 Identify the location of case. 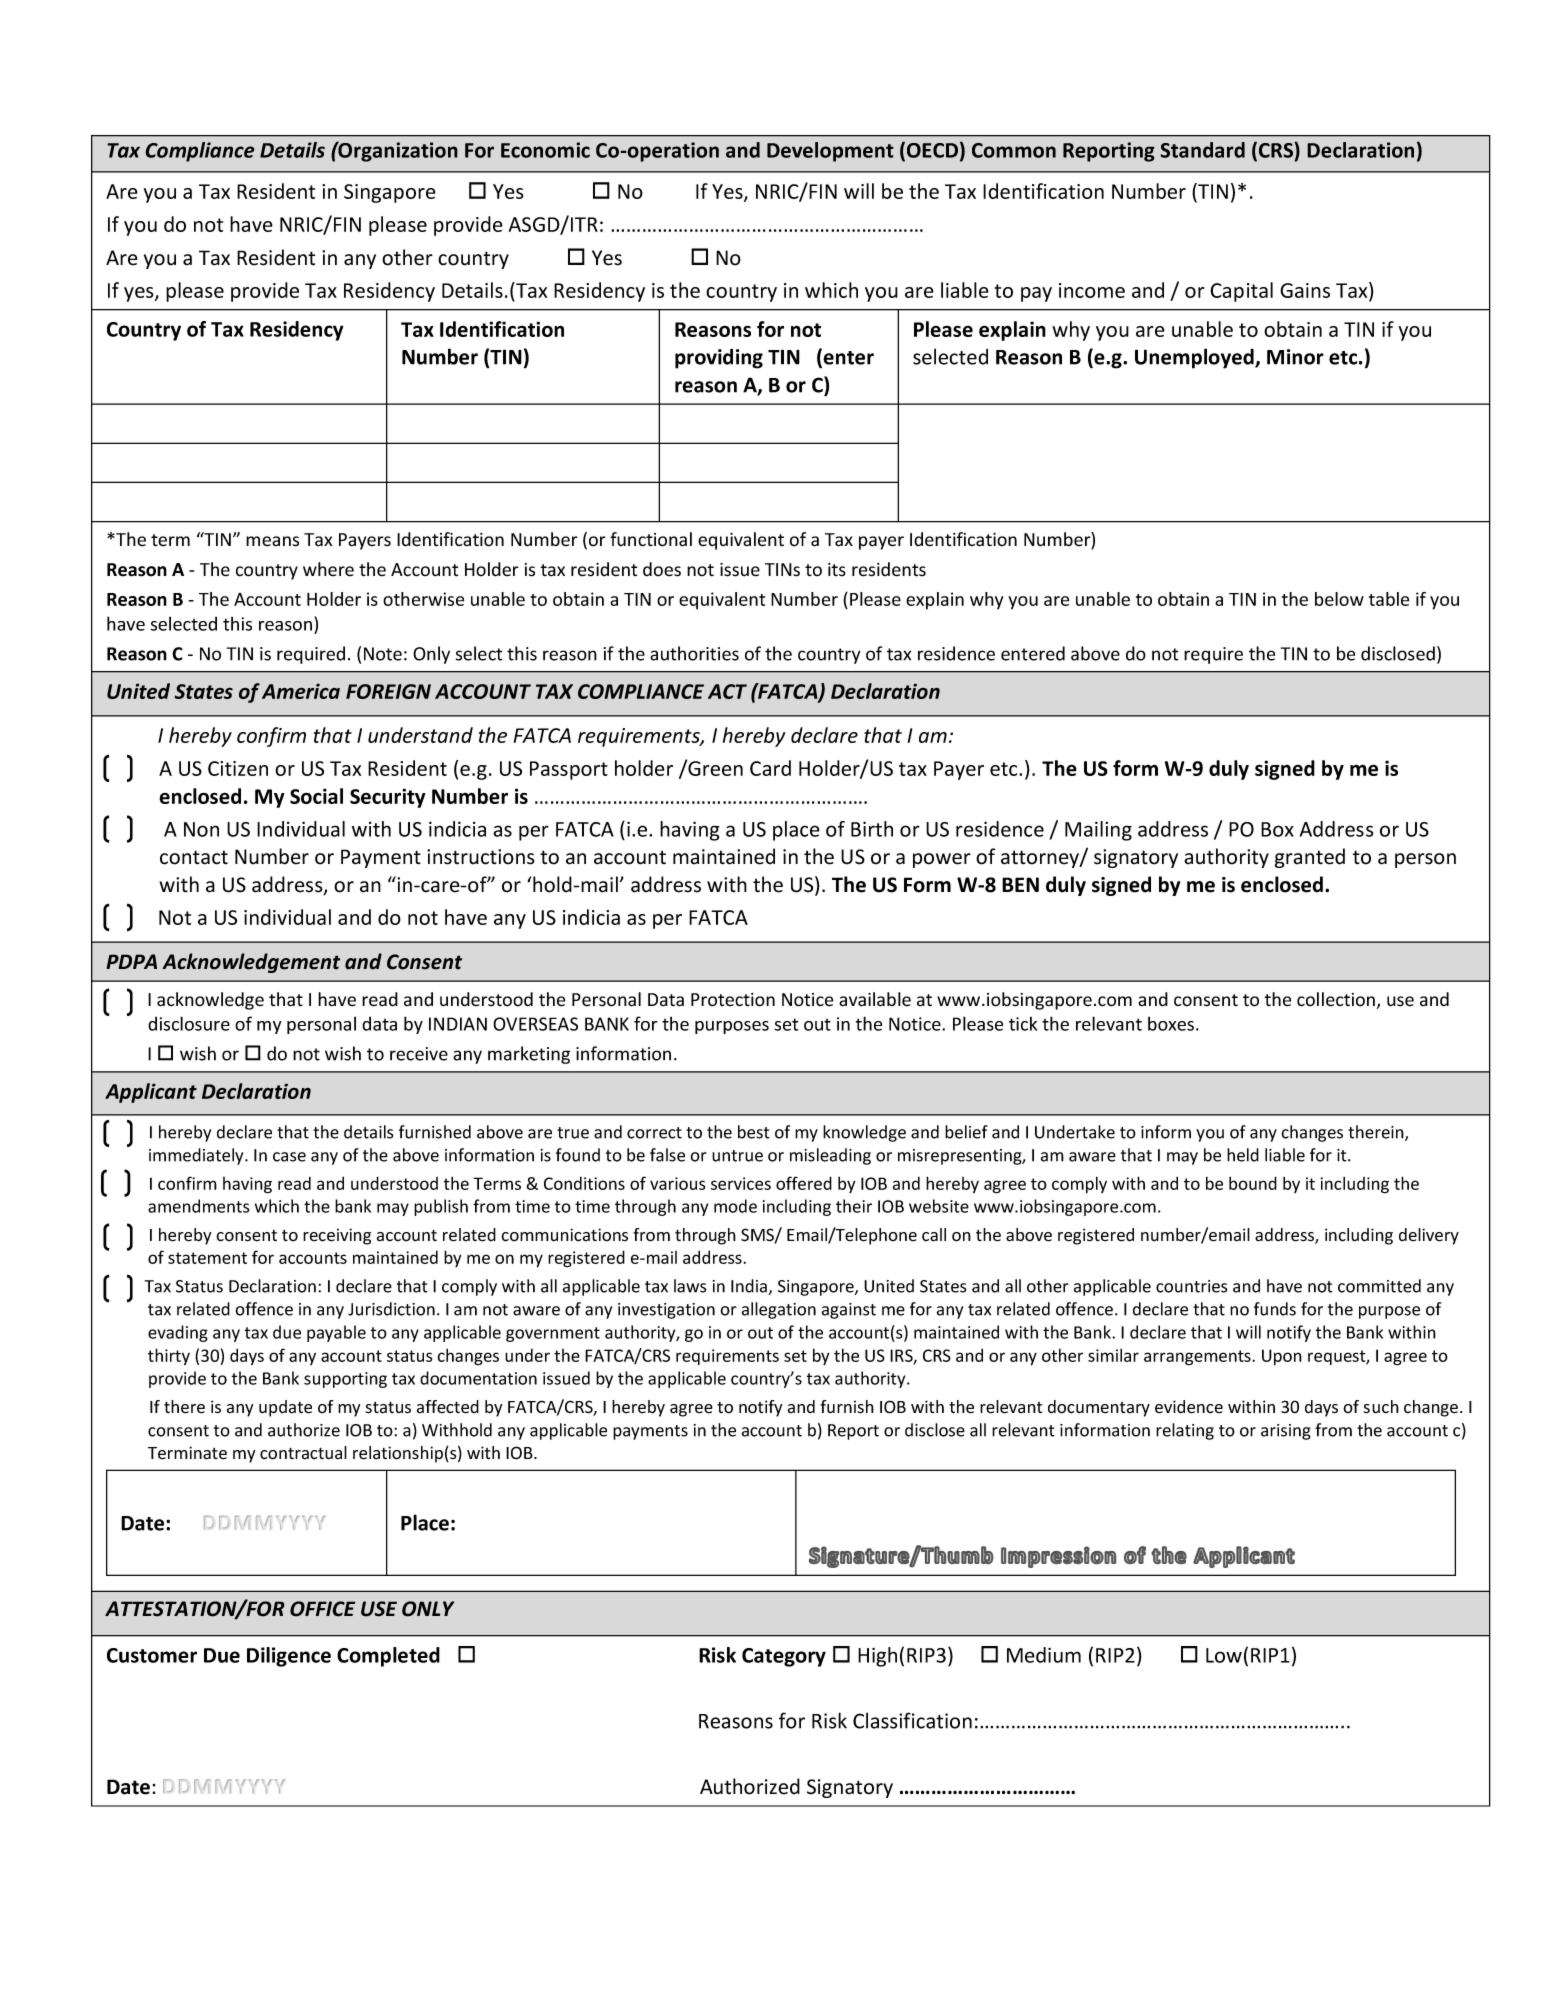
(289, 1157).
